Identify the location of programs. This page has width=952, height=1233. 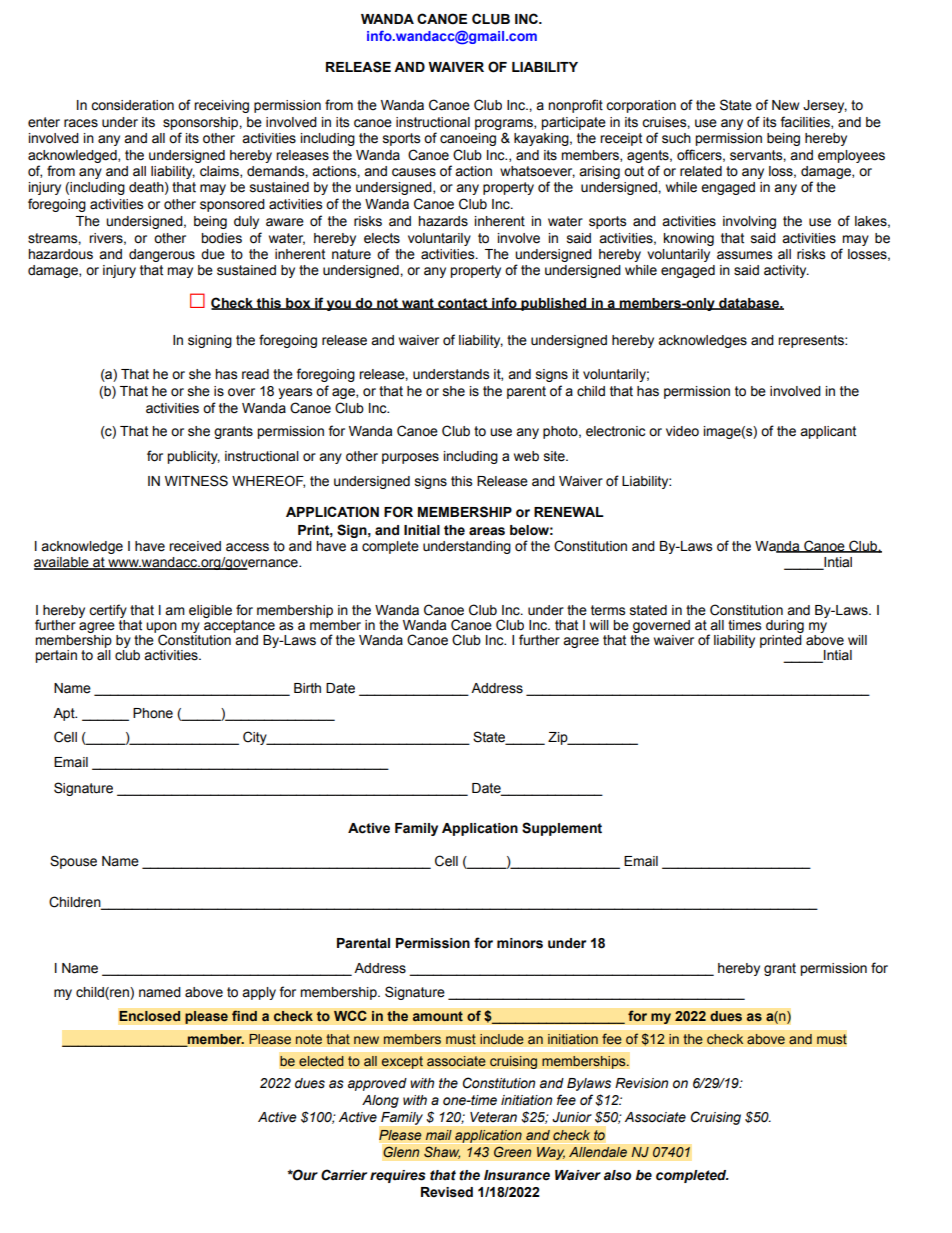
(505, 124).
